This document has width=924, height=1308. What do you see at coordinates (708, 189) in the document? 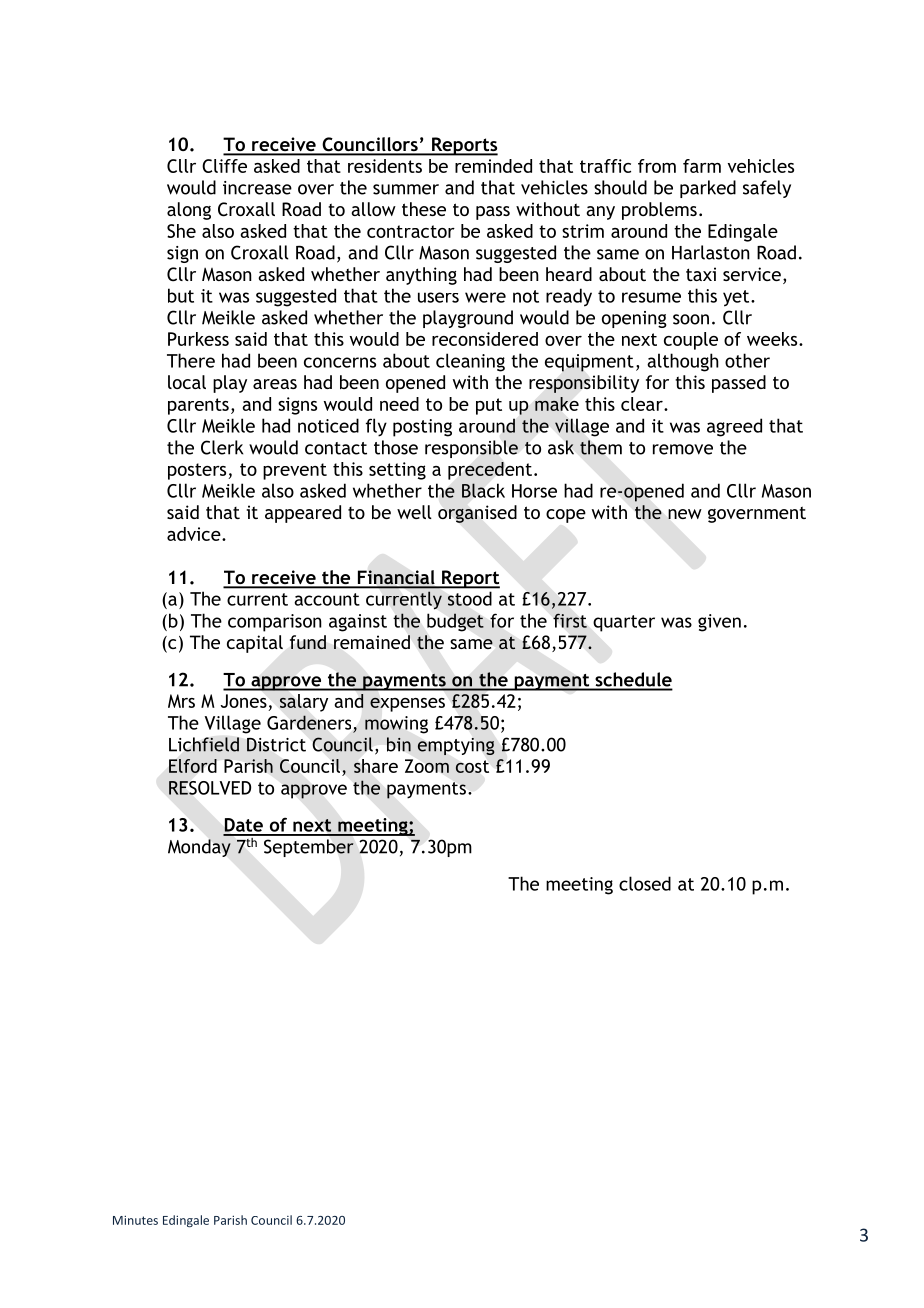
I see `parked` at bounding box center [708, 189].
